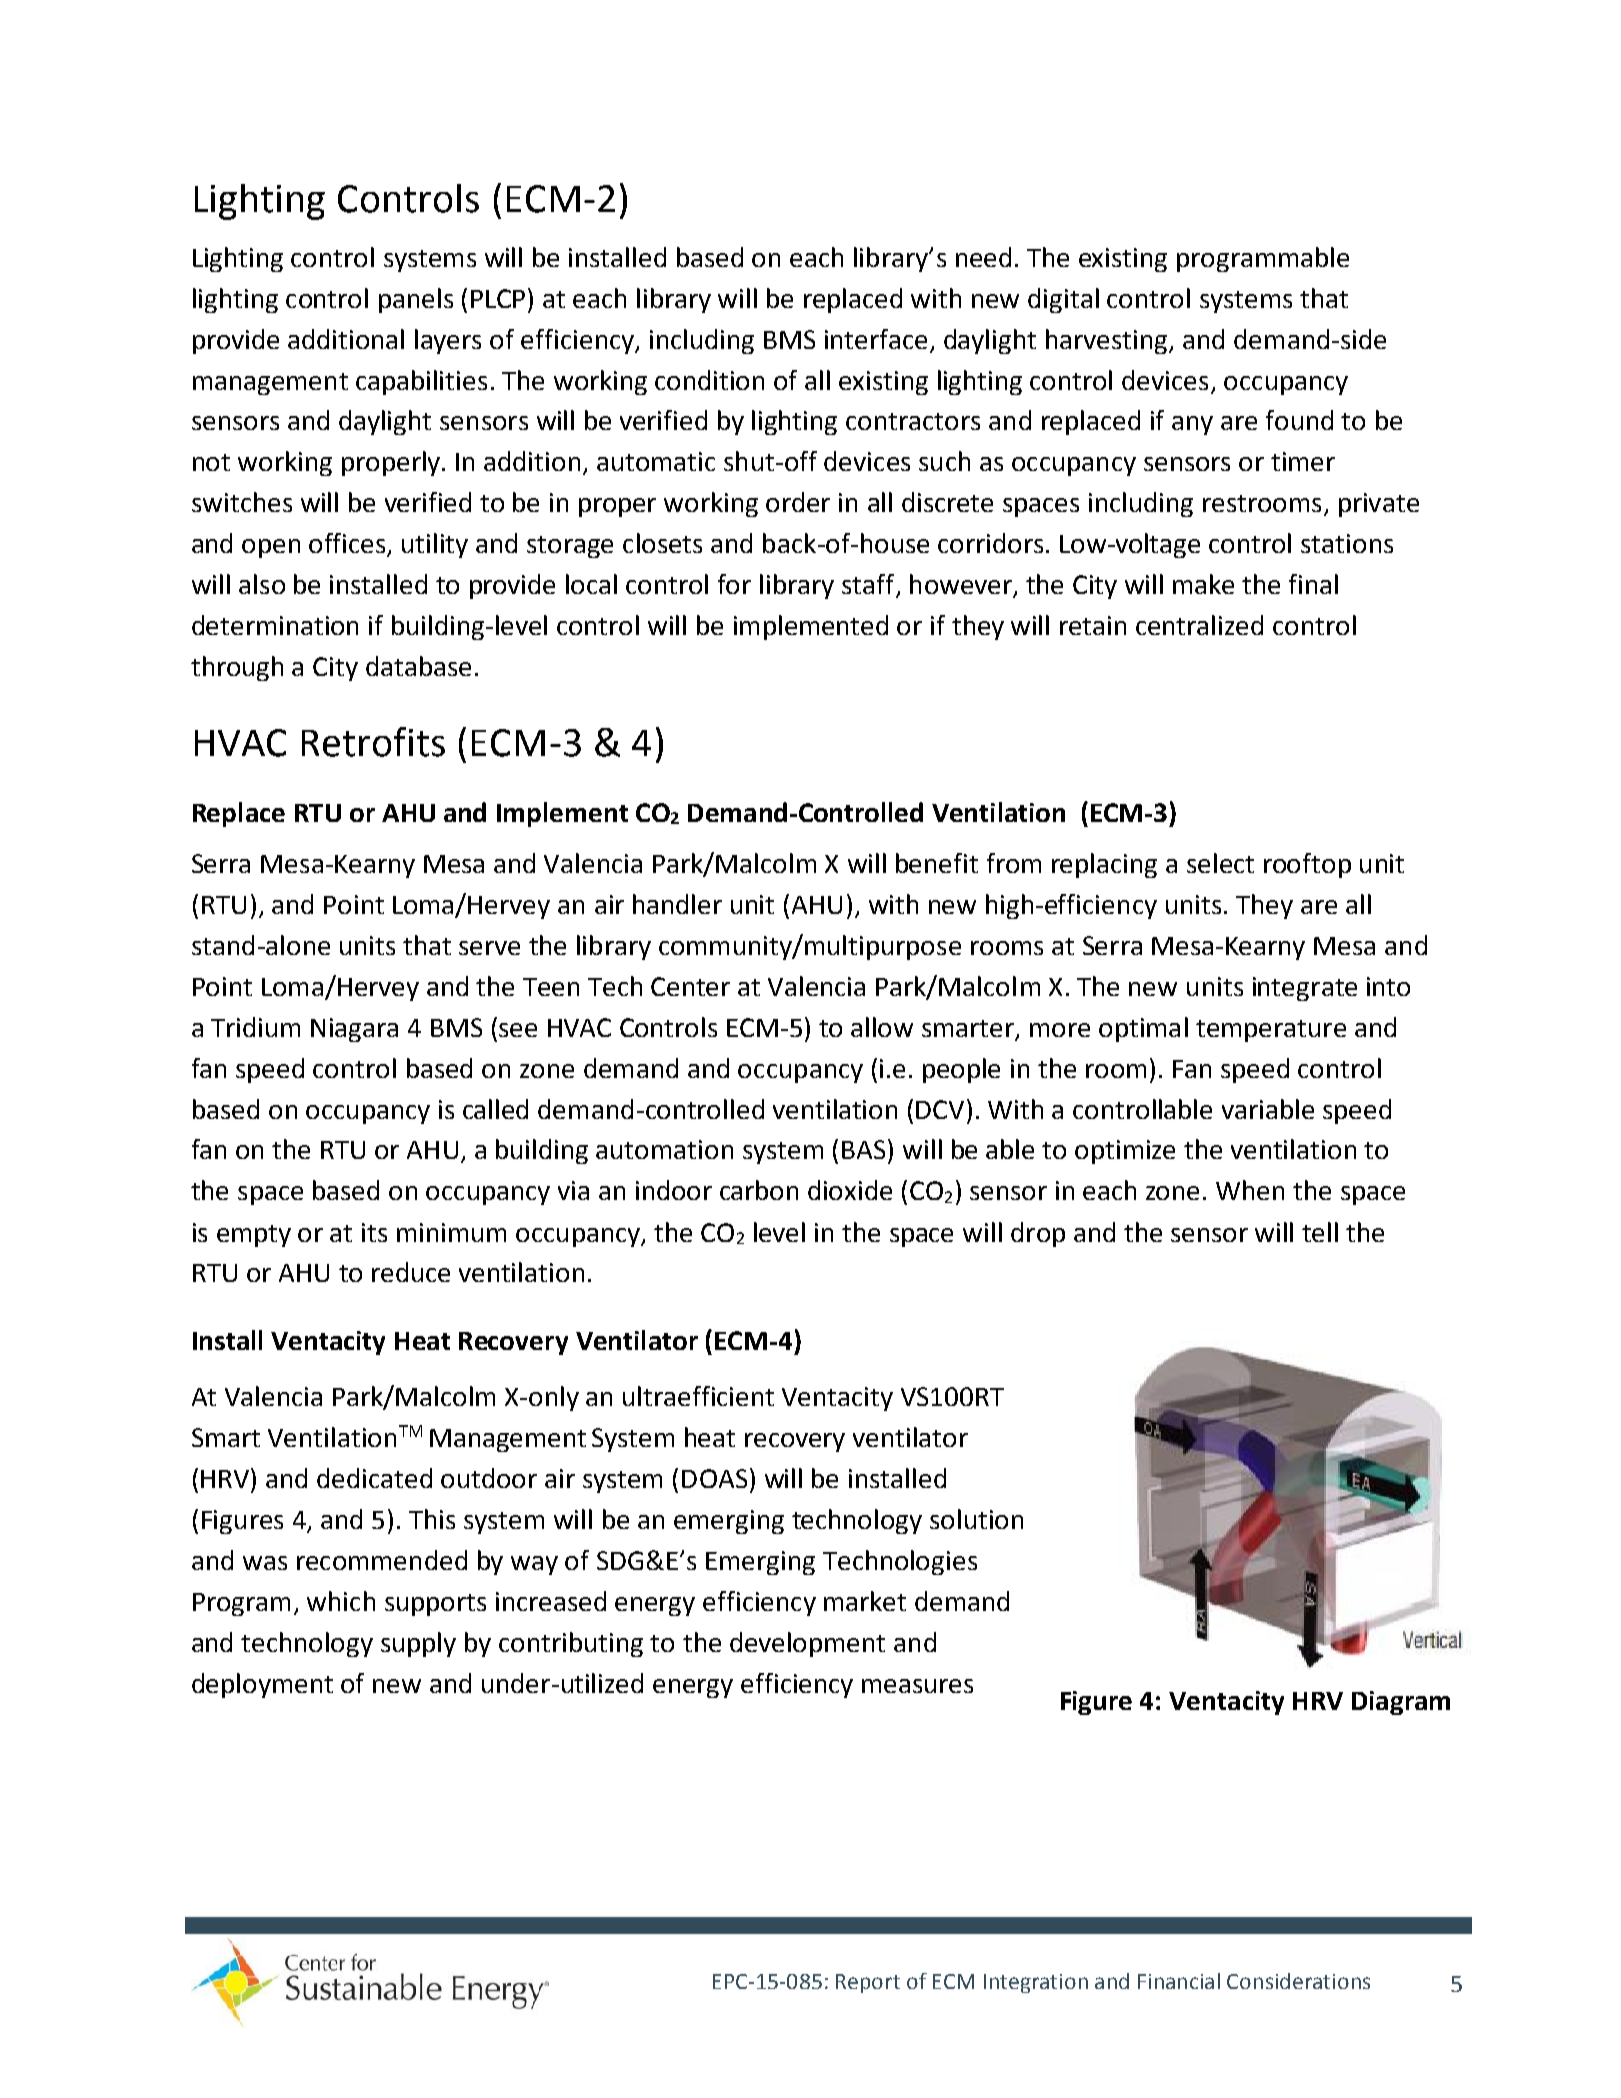  Describe the element at coordinates (868, 1983) in the image. I see `Report` at that location.
